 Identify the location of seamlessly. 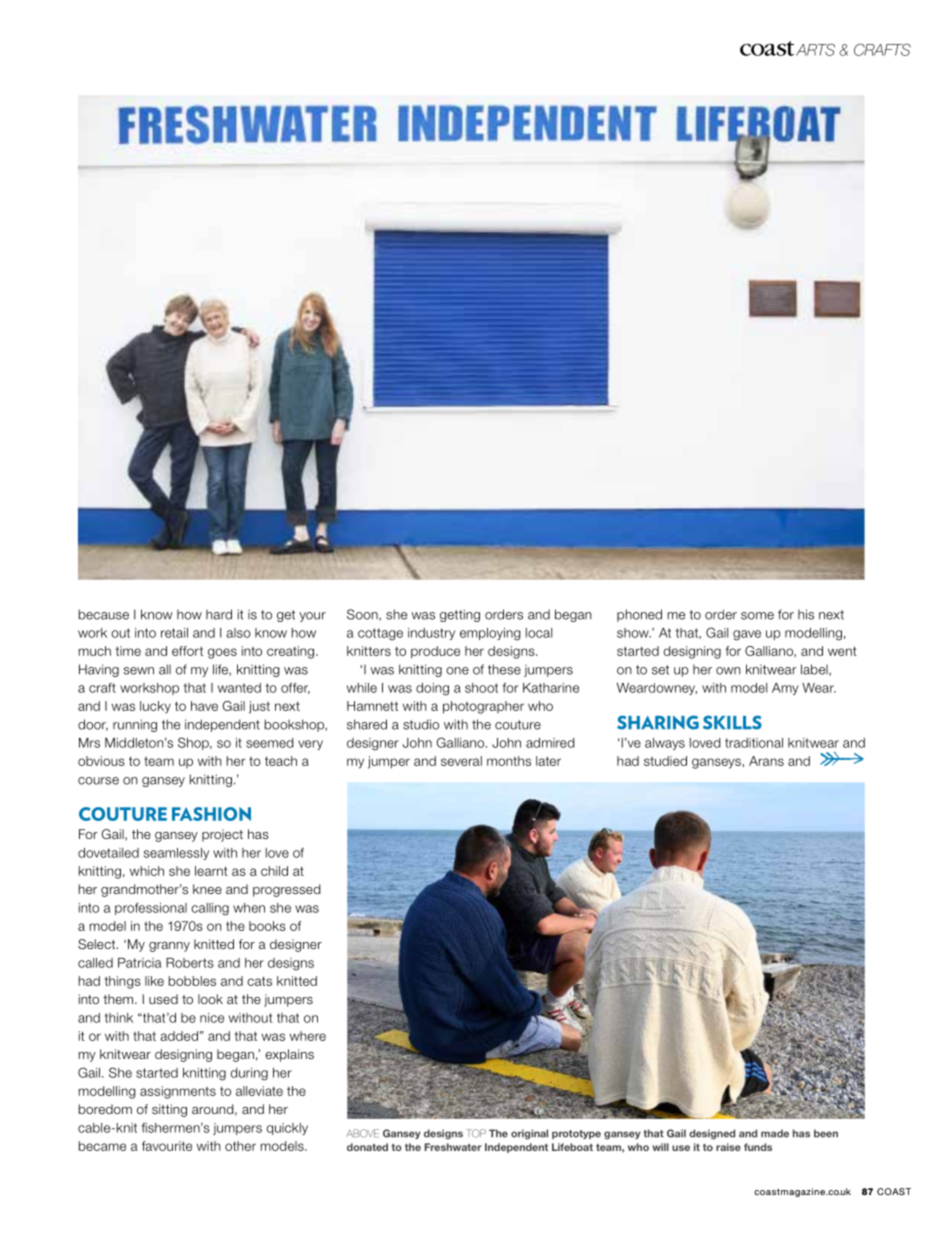
(176, 854).
